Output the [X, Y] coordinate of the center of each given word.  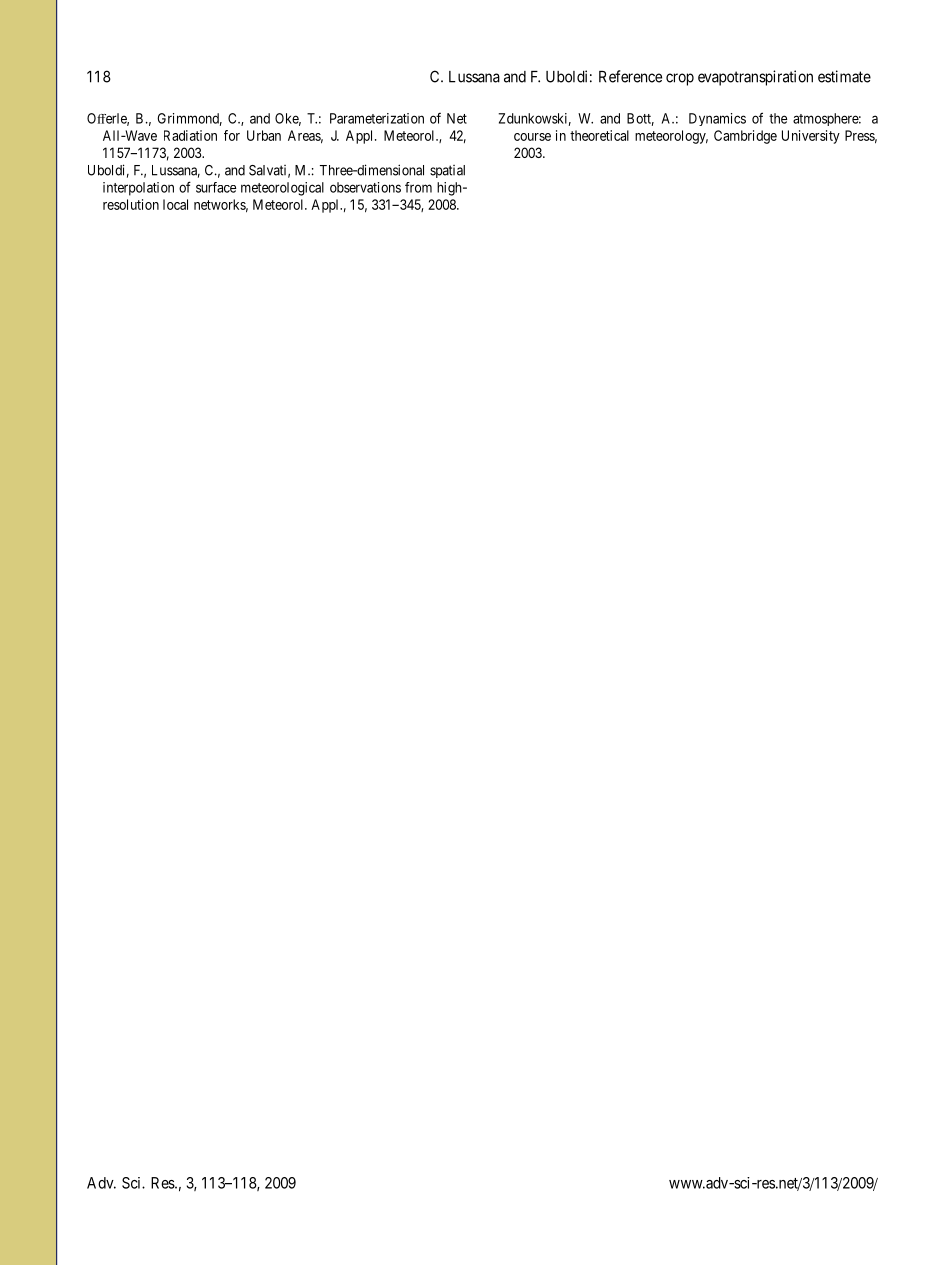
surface [216, 187]
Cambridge [745, 137]
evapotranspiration [755, 78]
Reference [630, 76]
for [232, 135]
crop [680, 79]
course [532, 137]
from [418, 187]
